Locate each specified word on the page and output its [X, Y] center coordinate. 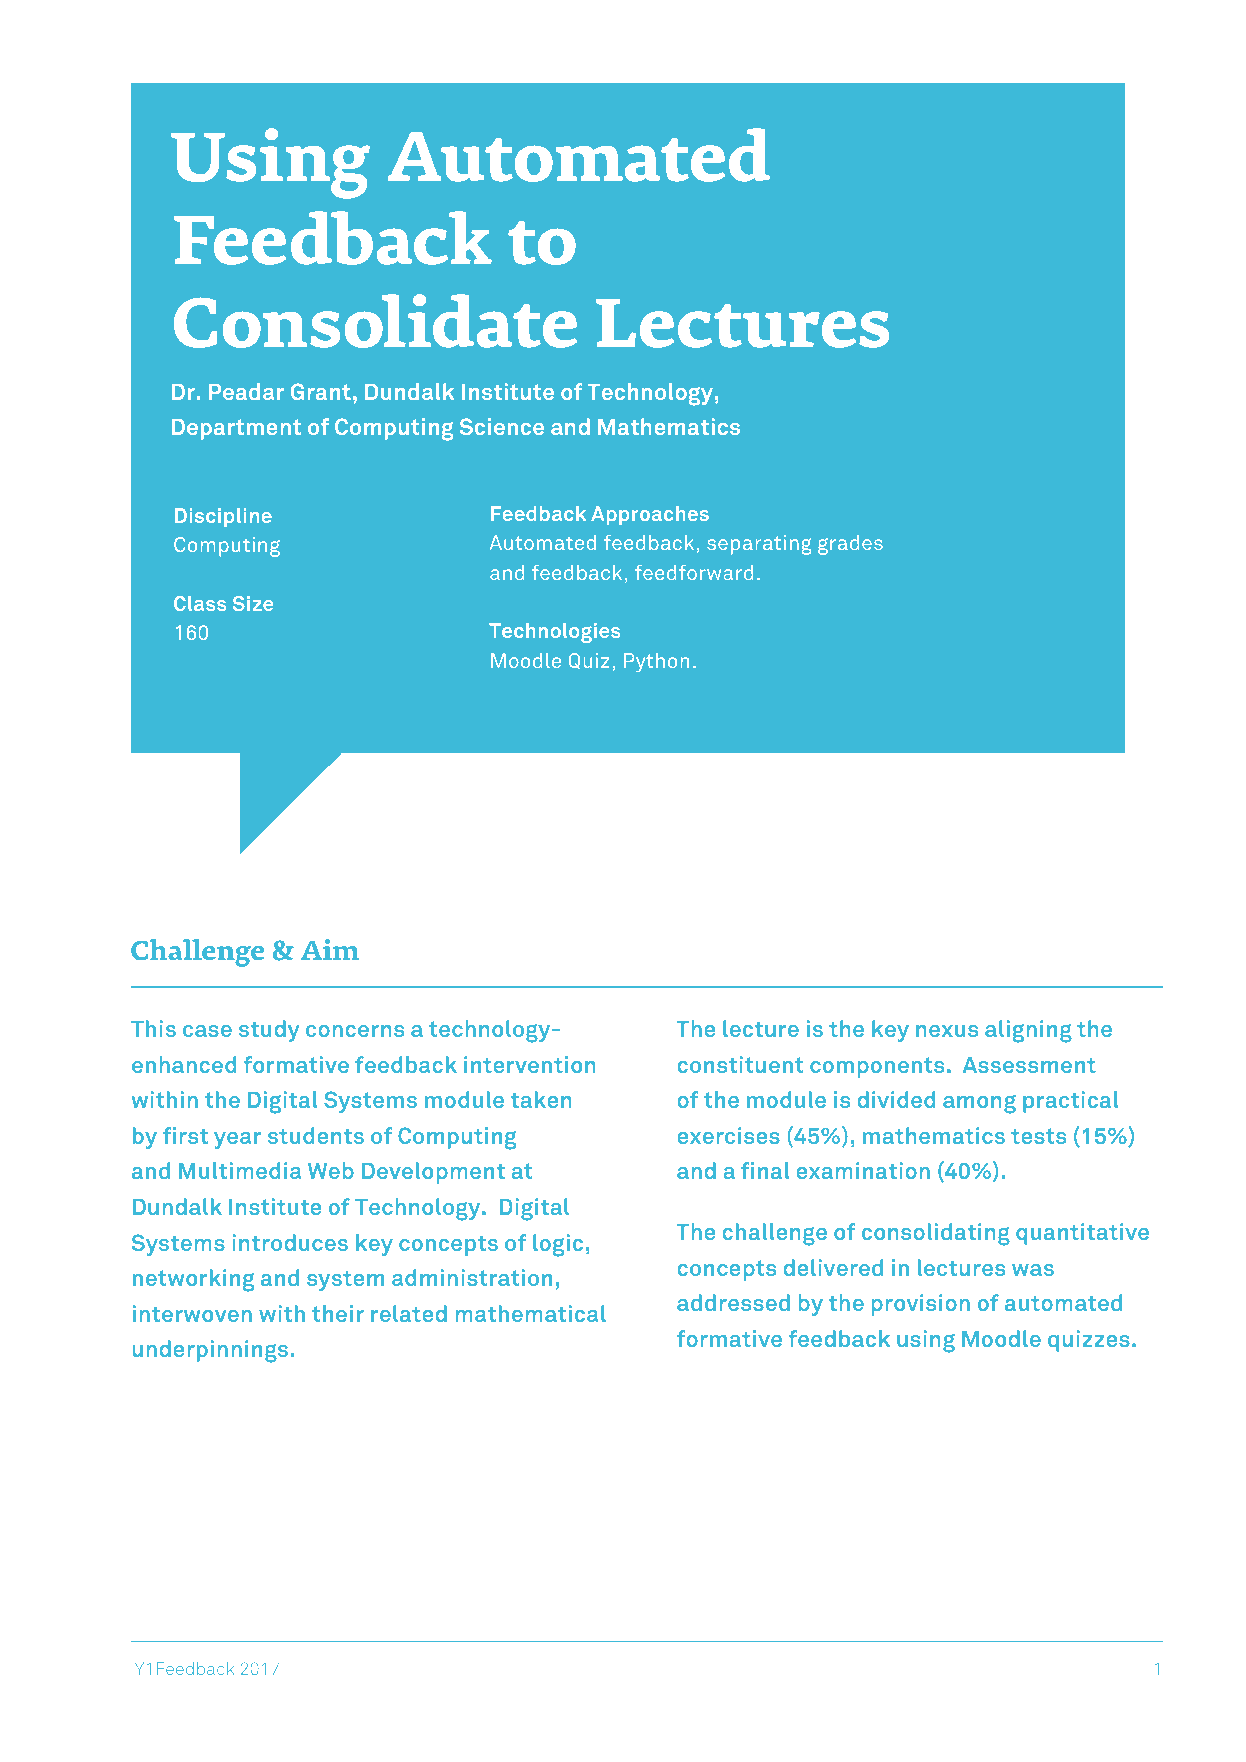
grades [850, 545]
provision [920, 1305]
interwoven [192, 1313]
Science [502, 426]
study [269, 1031]
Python [656, 662]
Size [253, 603]
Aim [330, 949]
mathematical [530, 1313]
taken [541, 1099]
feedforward [694, 572]
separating [759, 545]
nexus [947, 1031]
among [979, 1104]
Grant [321, 391]
